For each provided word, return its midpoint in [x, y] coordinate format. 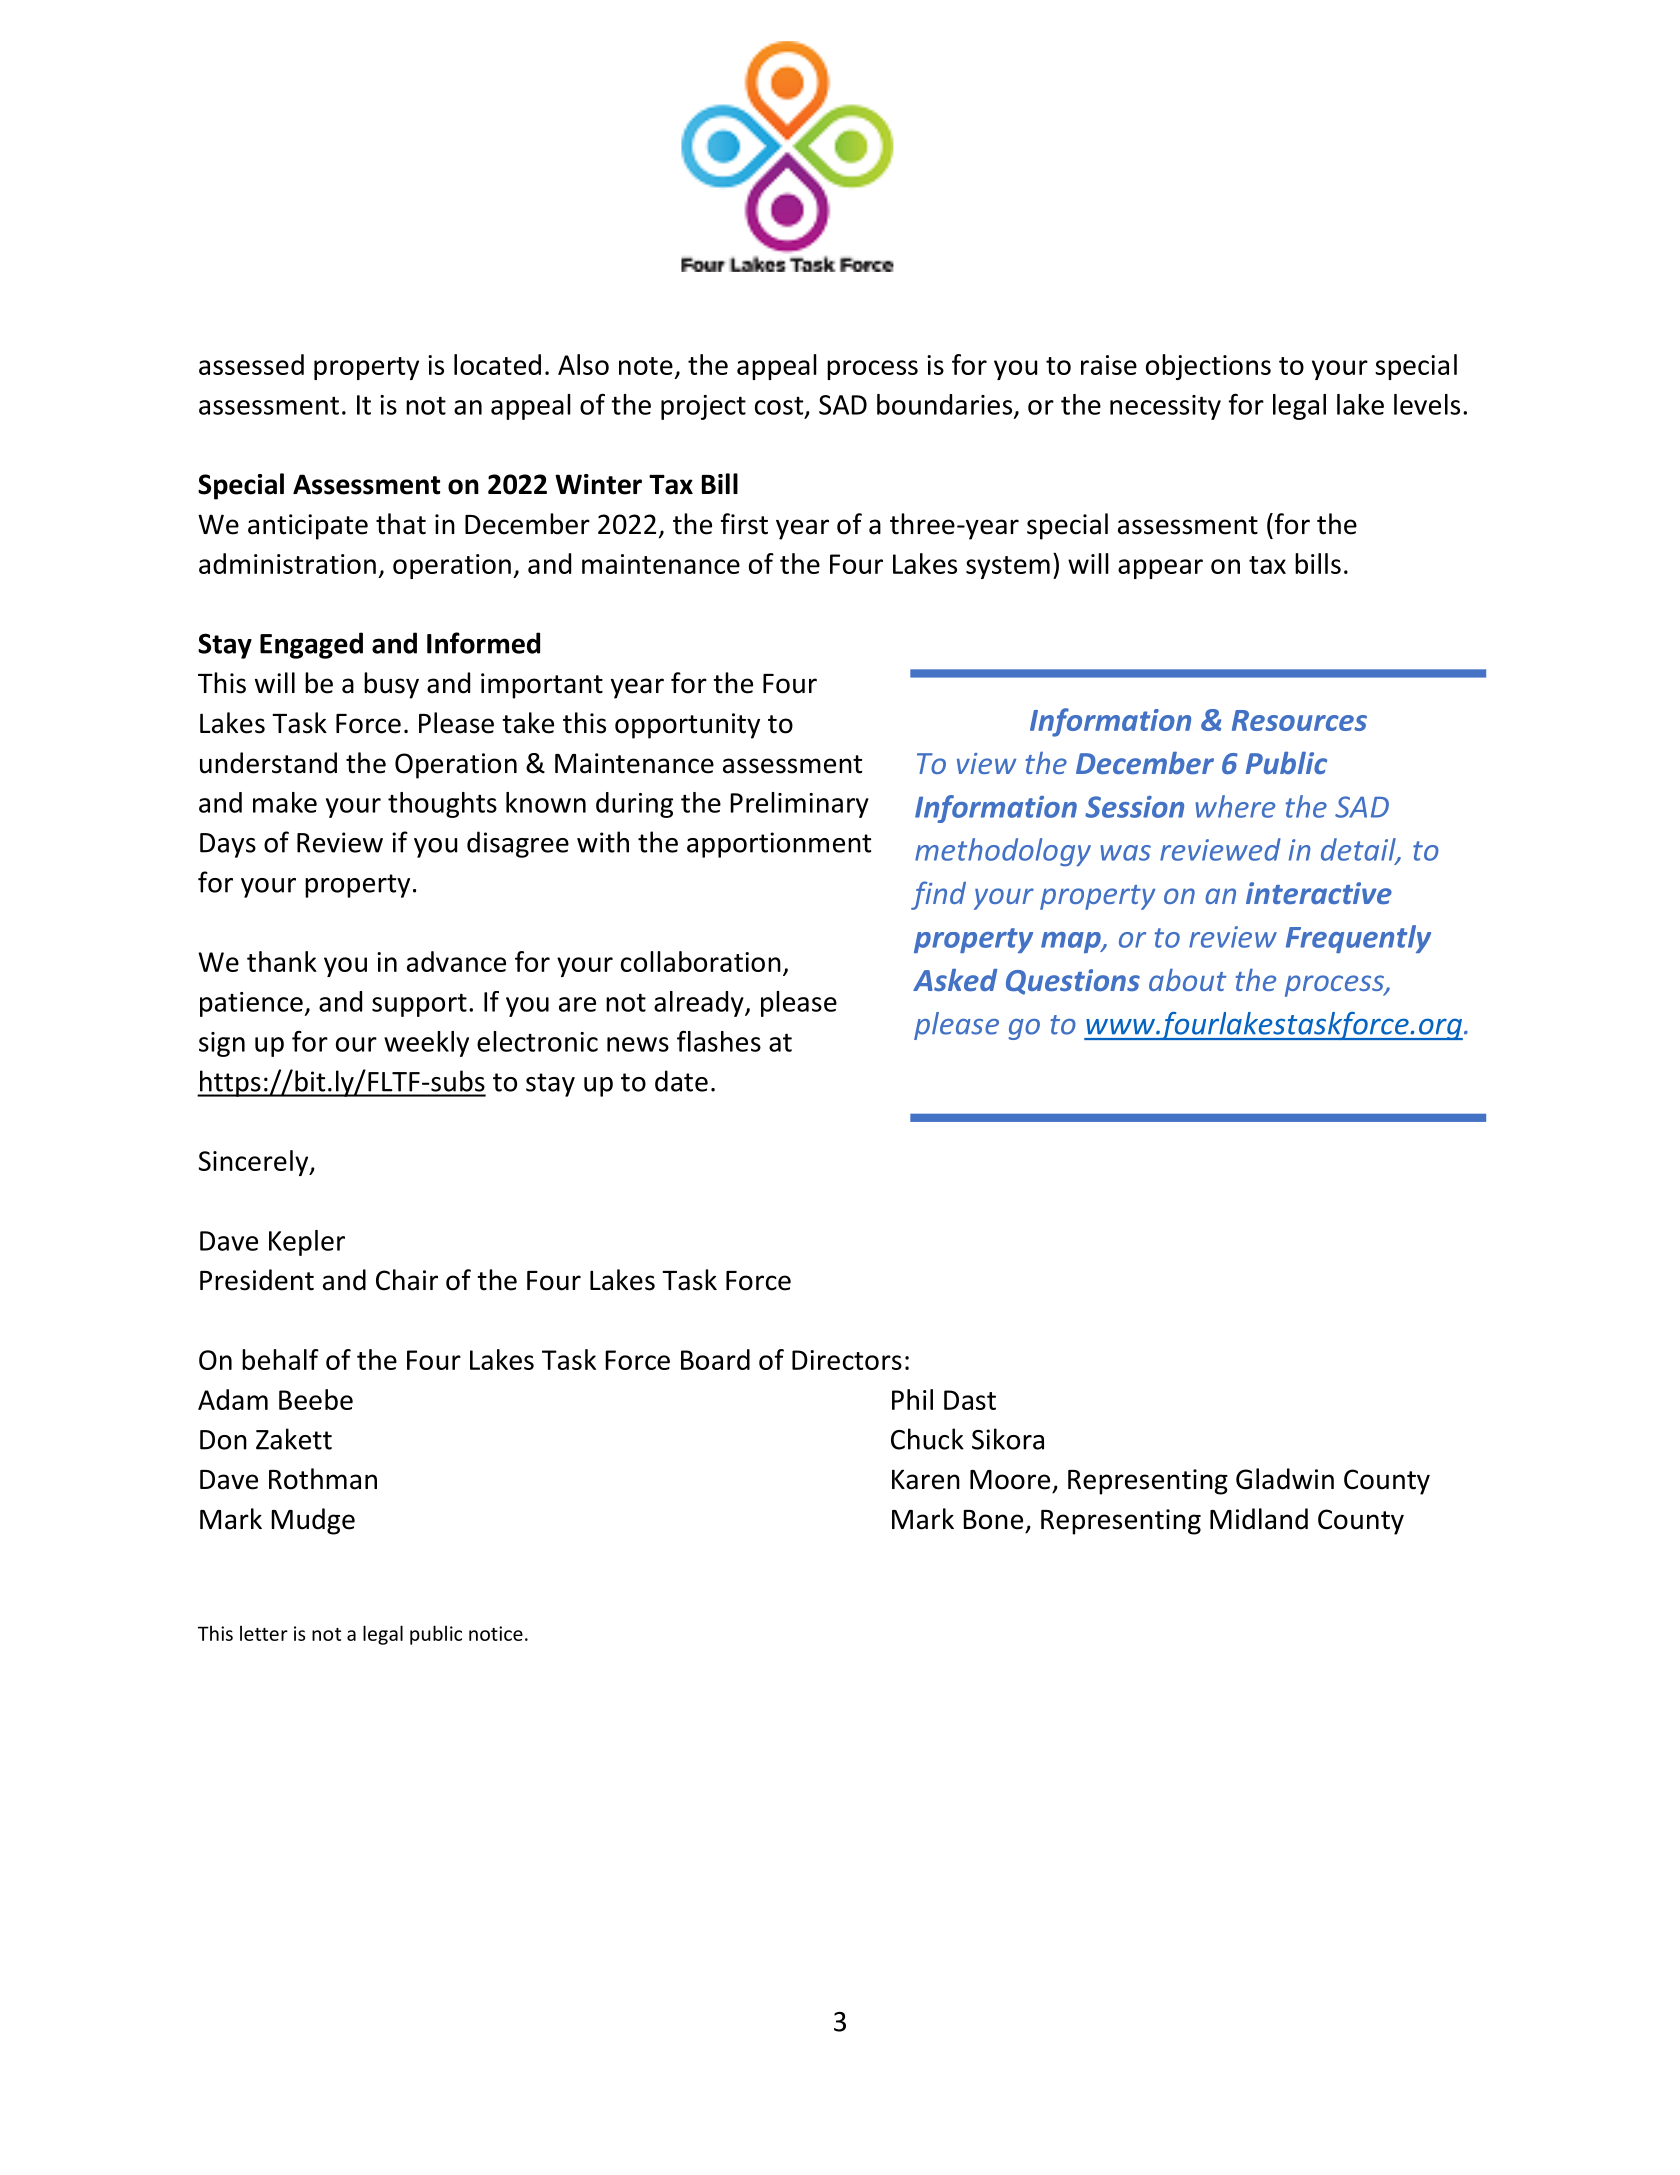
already [700, 1004]
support [419, 1005]
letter [264, 1633]
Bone [993, 1520]
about [1188, 979]
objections [1208, 367]
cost [780, 407]
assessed [251, 364]
